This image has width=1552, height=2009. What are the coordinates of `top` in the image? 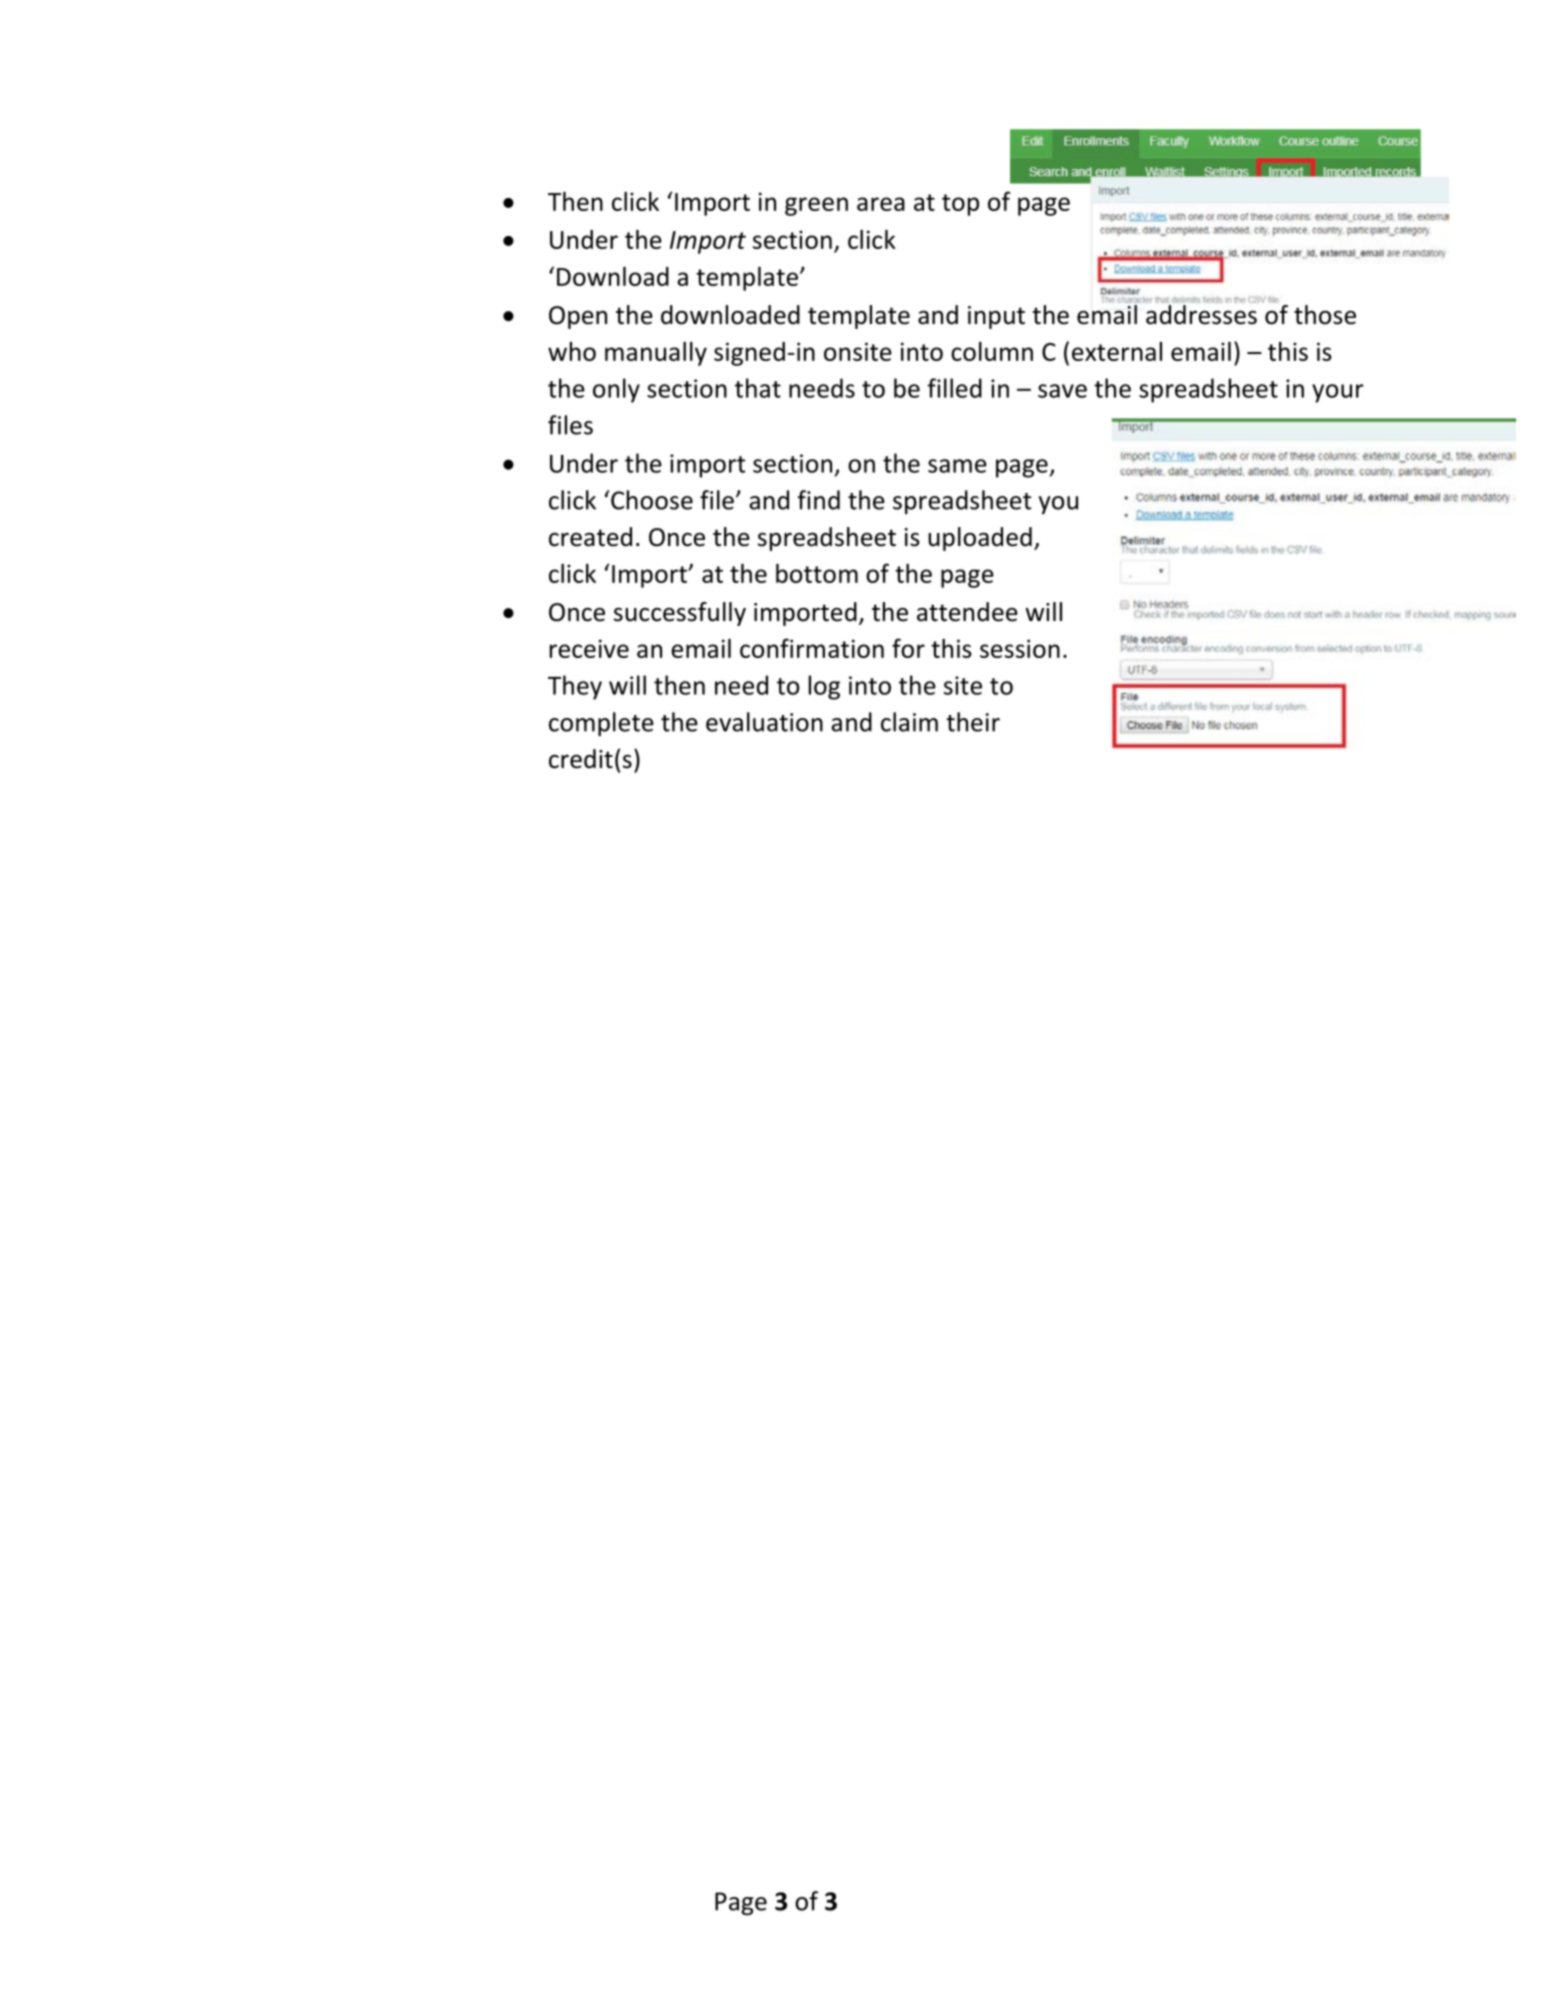 It's located at (960, 205).
